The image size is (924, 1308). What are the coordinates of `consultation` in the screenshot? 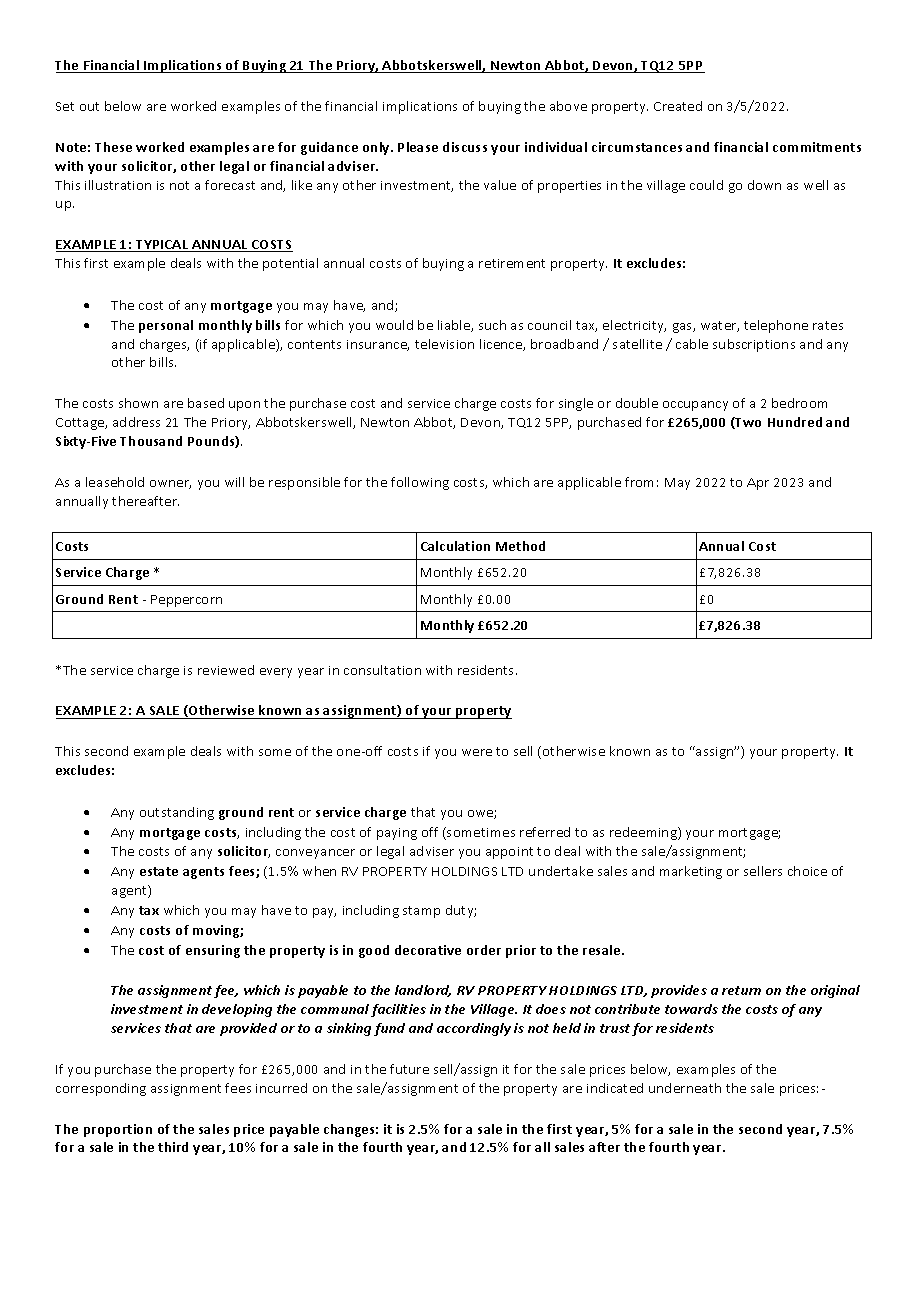 It's located at (382, 670).
